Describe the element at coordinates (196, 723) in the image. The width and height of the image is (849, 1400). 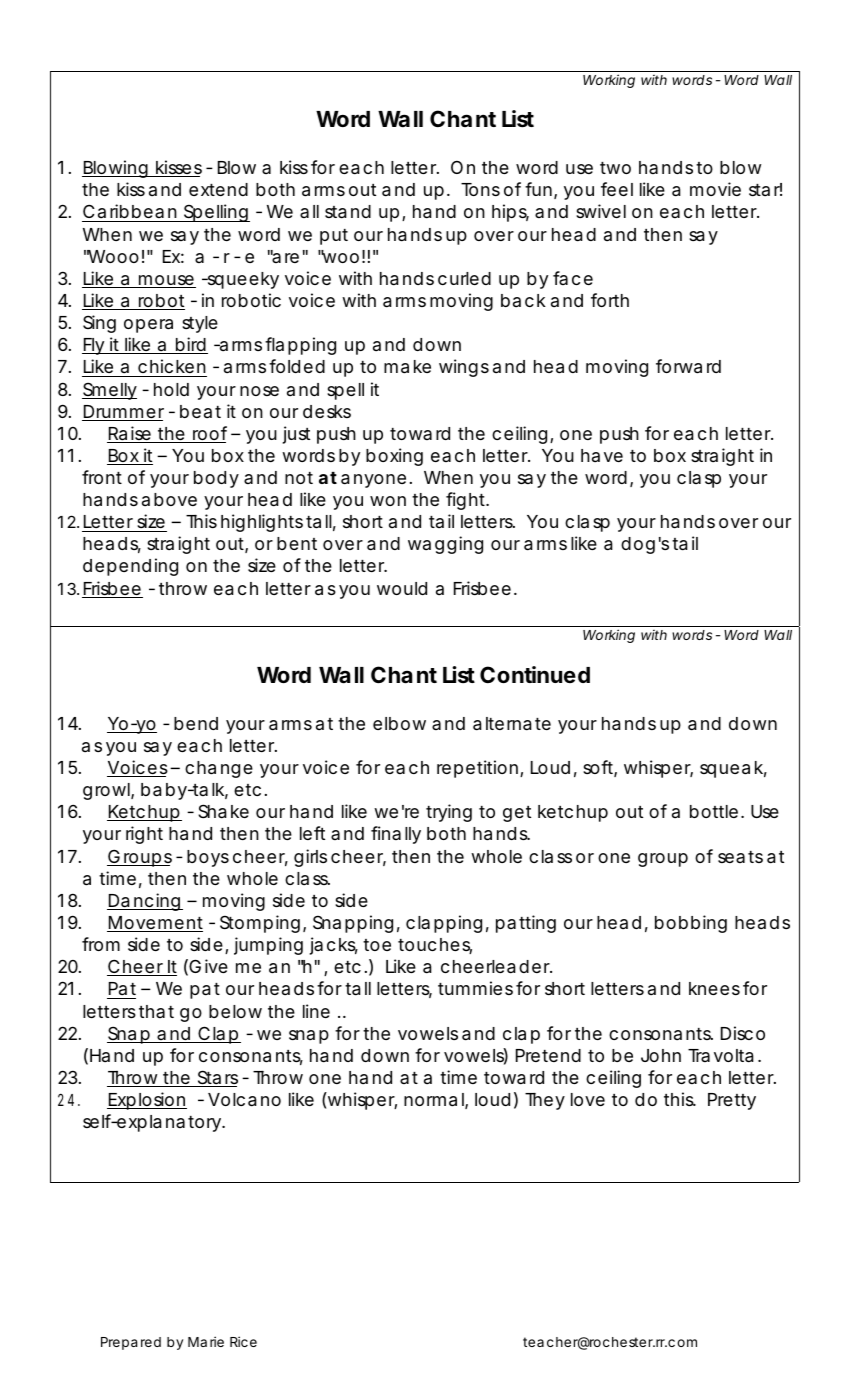
I see `bend` at that location.
